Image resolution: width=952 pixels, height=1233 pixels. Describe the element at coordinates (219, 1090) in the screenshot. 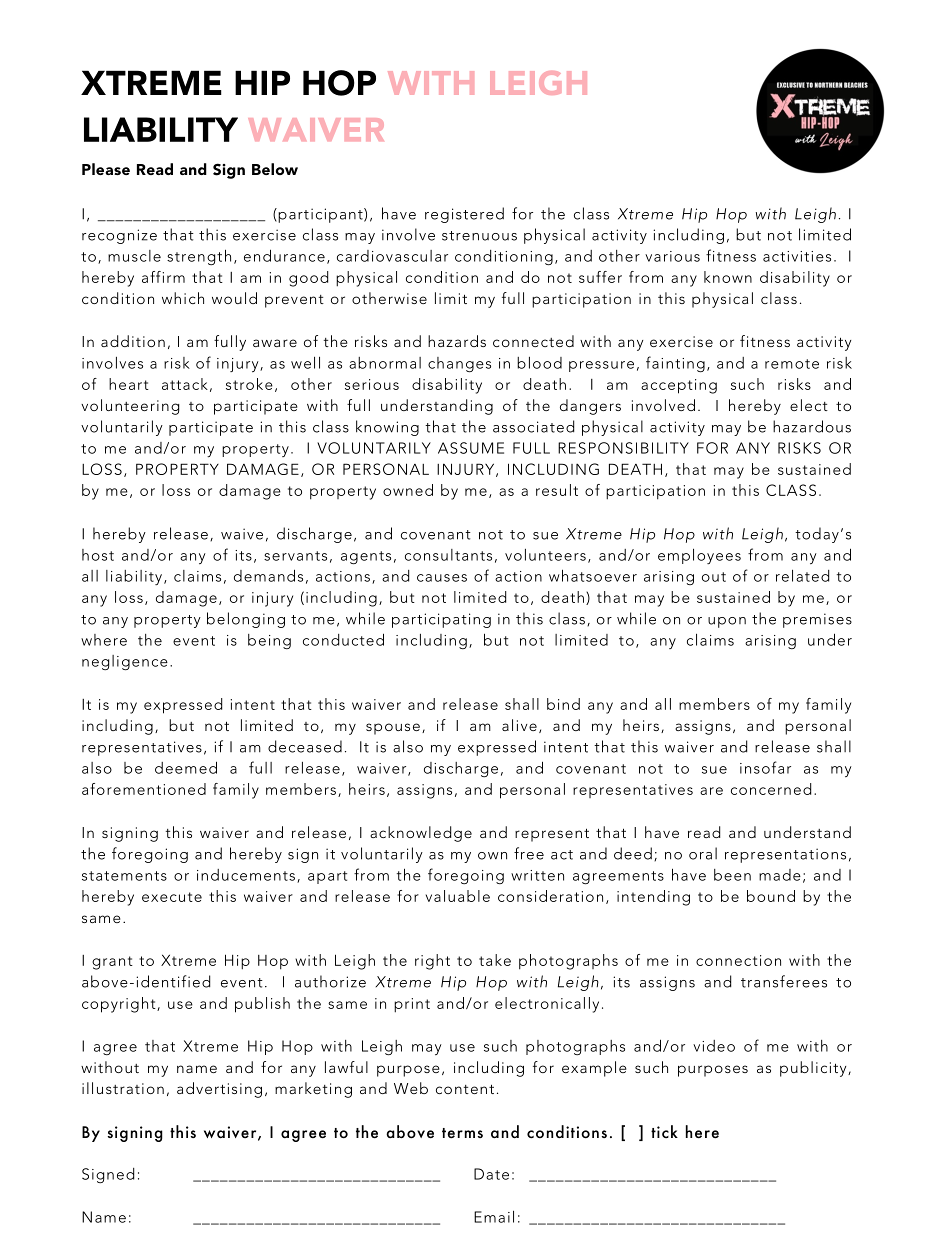

I see `advertising` at that location.
